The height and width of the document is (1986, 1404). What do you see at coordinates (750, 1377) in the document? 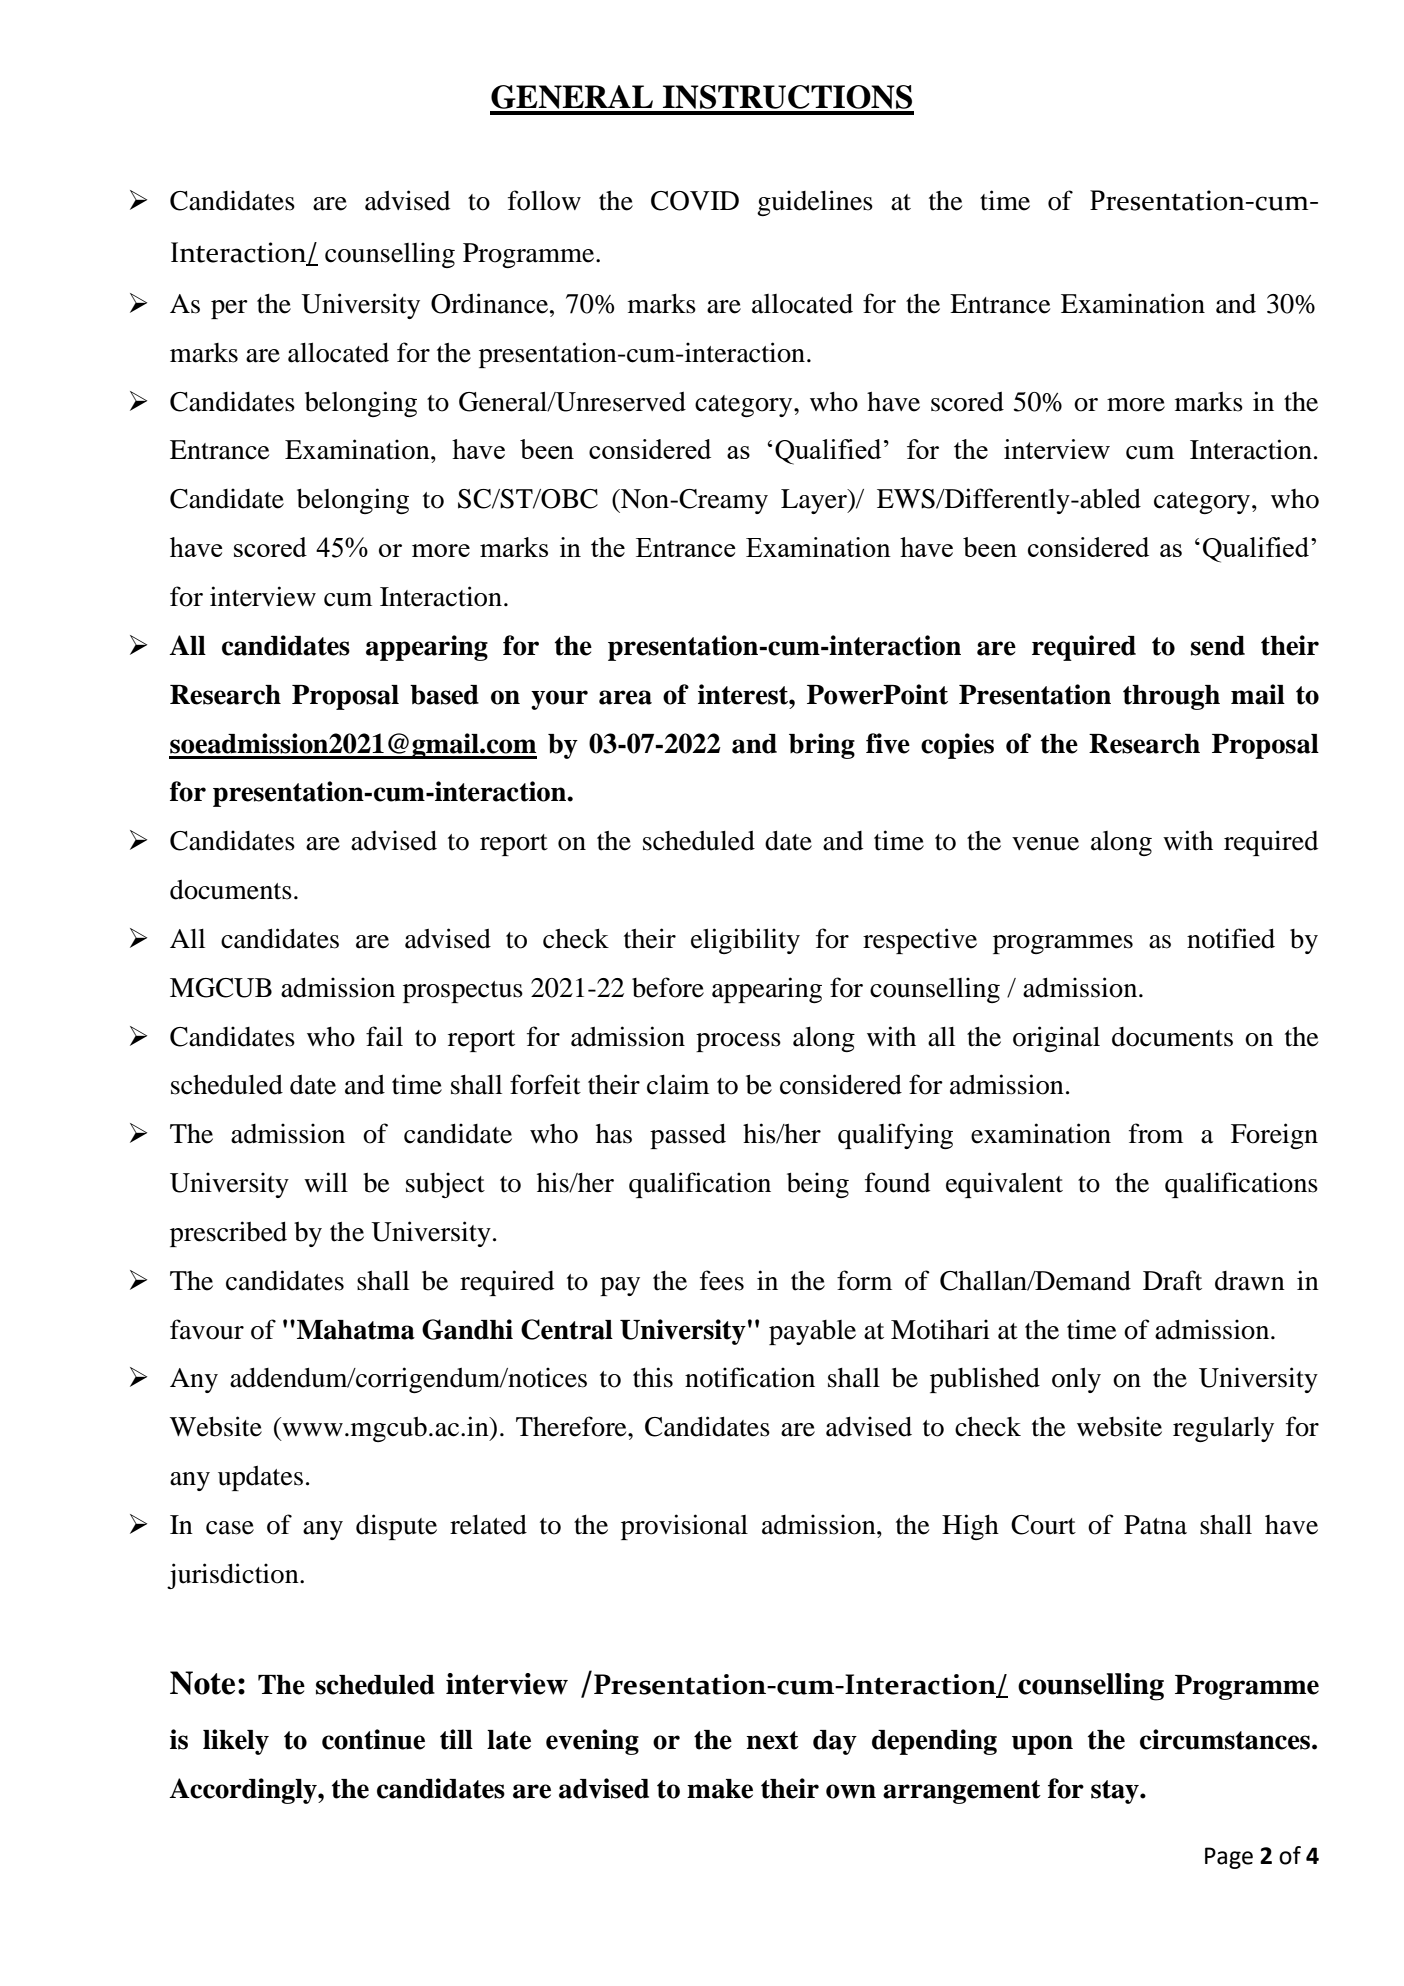
I see `notification` at bounding box center [750, 1377].
